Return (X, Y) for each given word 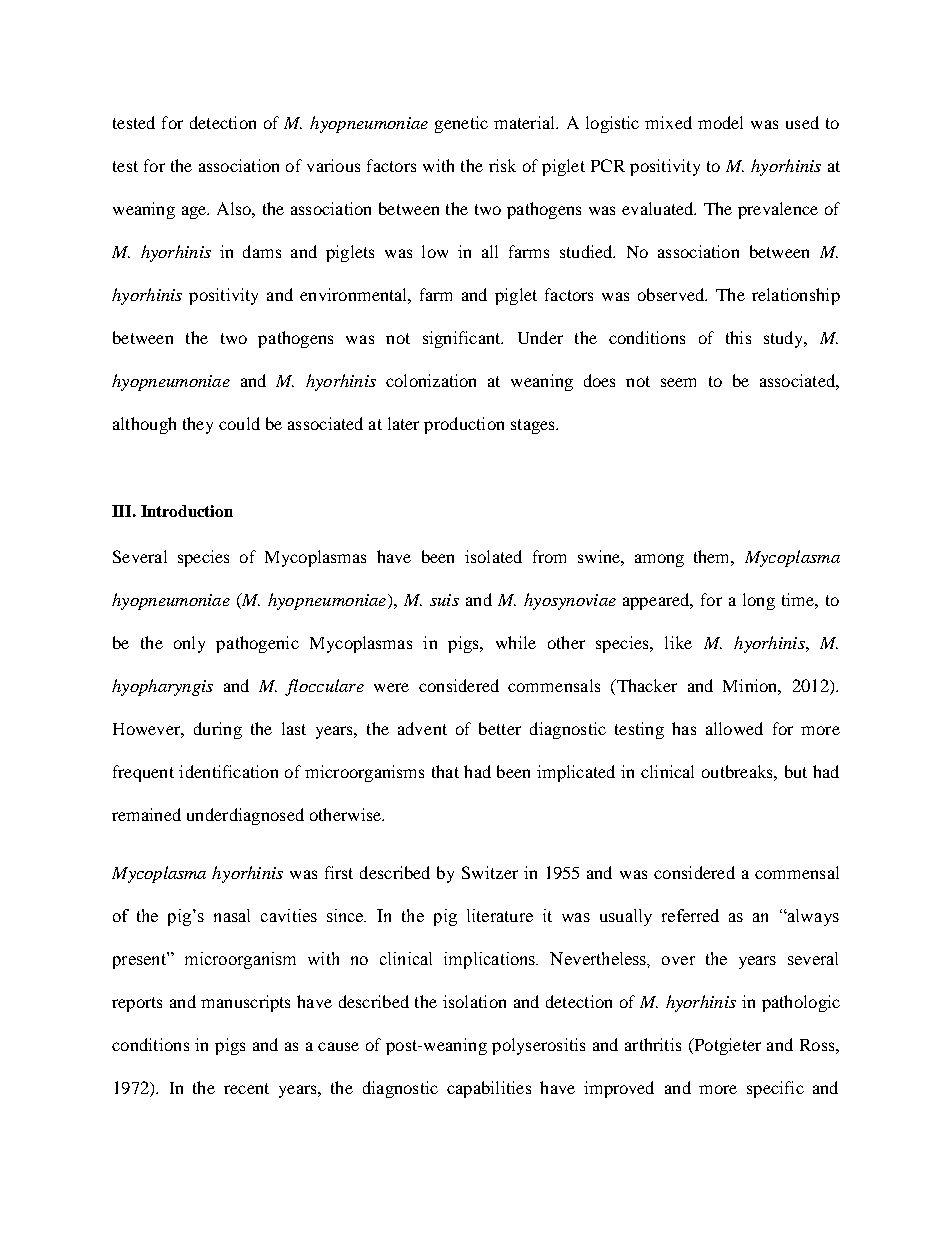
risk (502, 165)
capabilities (489, 1089)
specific (775, 1089)
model (720, 122)
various (333, 165)
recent (246, 1088)
